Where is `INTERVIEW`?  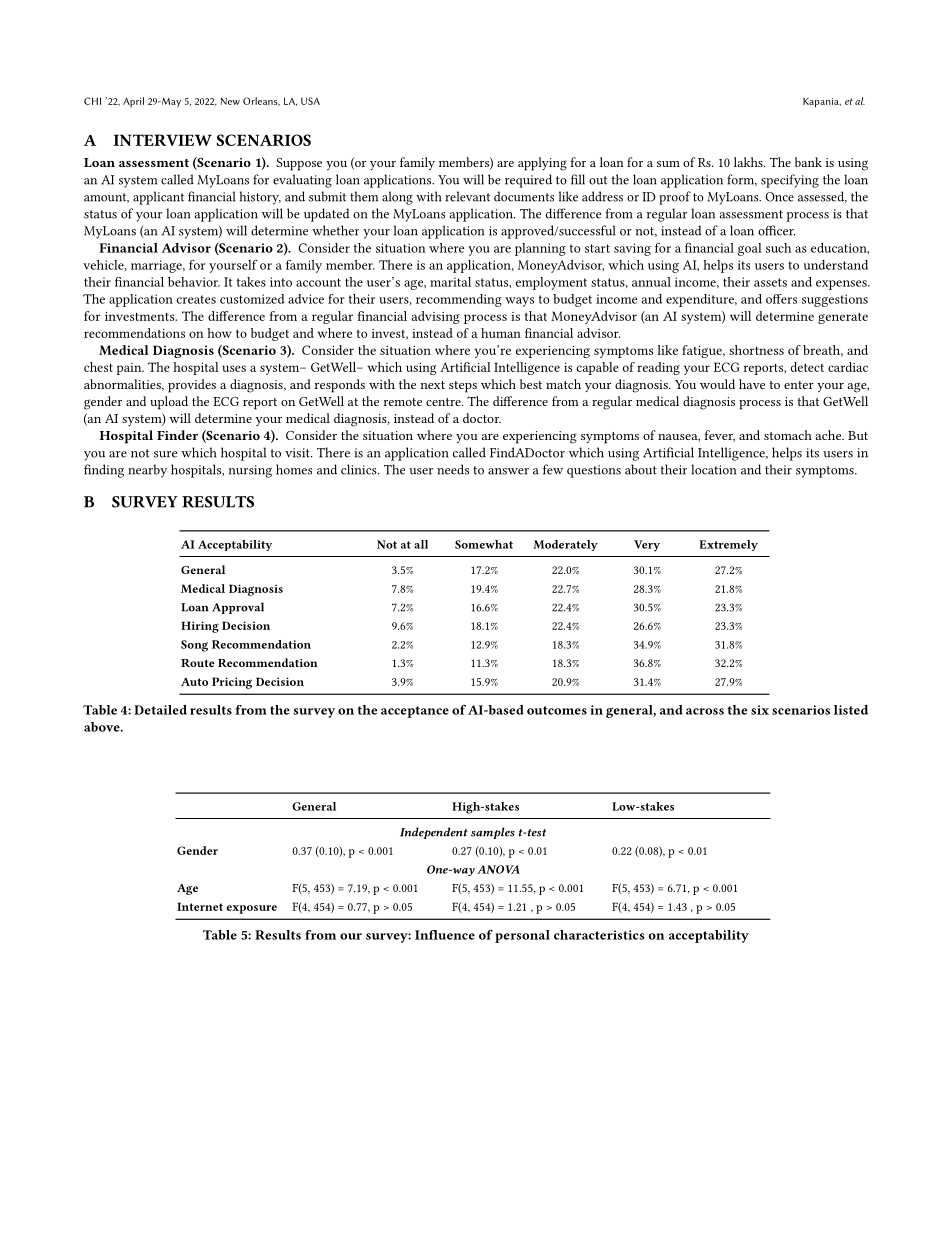
INTERVIEW is located at coordinates (163, 140).
